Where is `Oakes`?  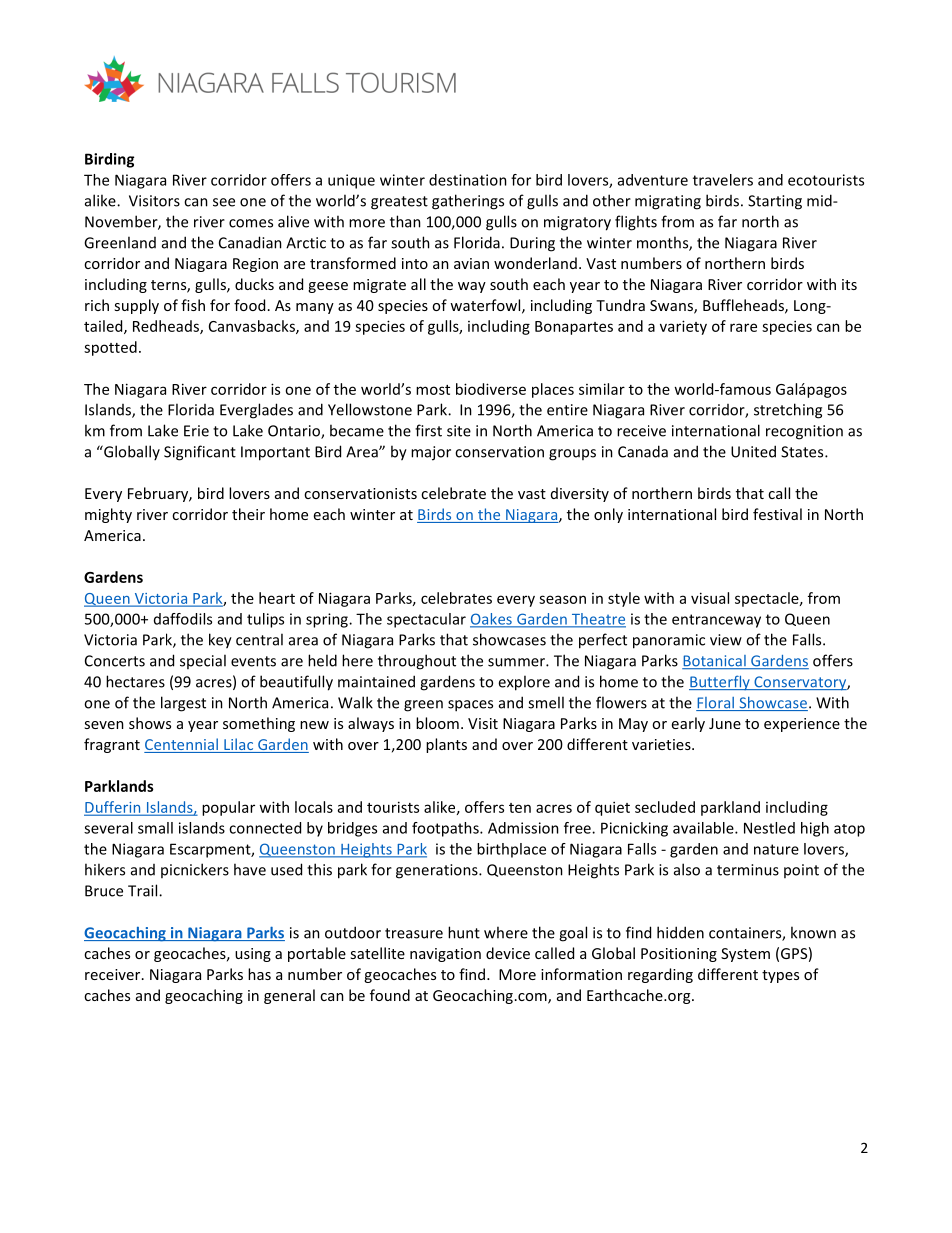 Oakes is located at coordinates (492, 620).
